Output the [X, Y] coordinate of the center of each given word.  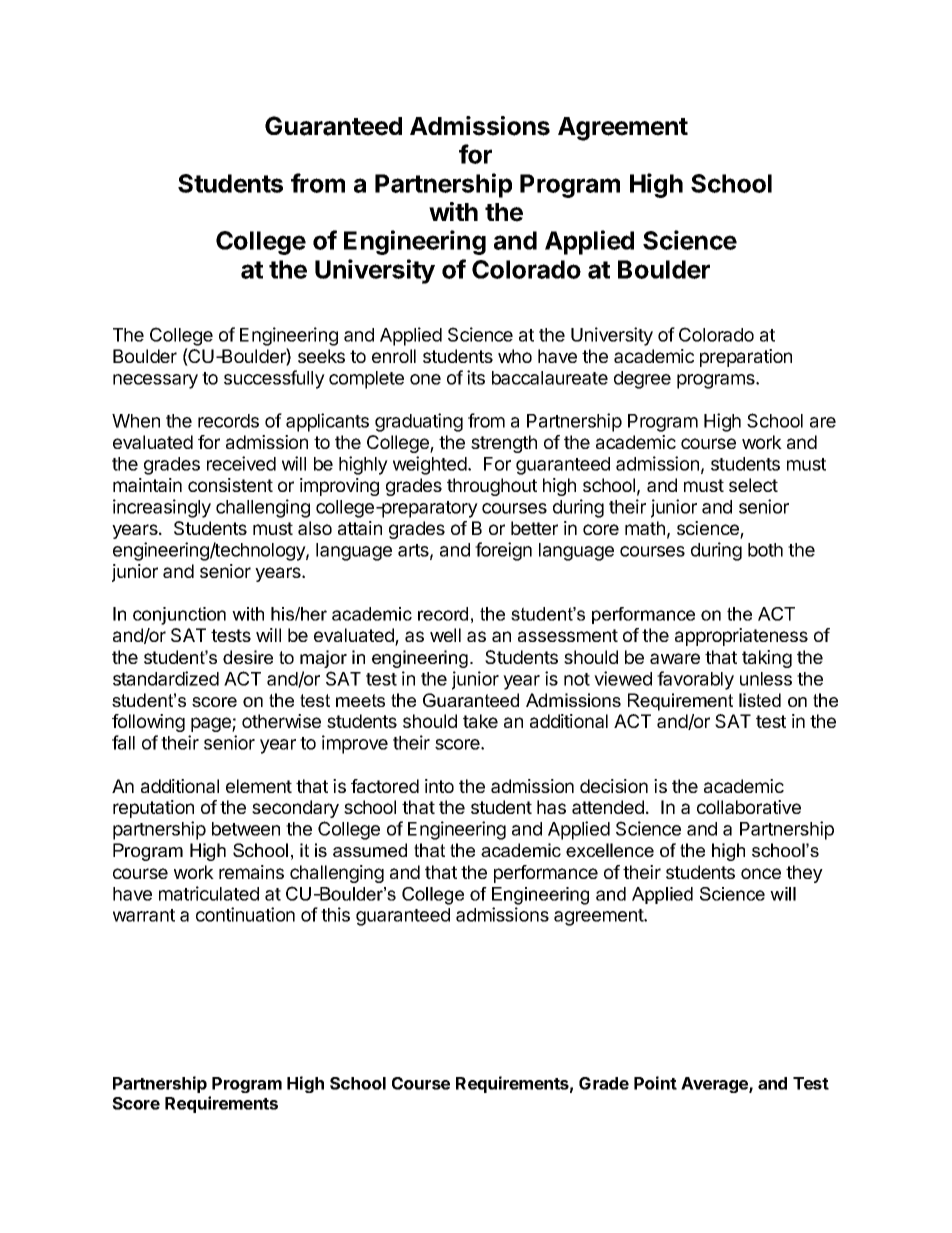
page [212, 724]
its [476, 377]
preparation [746, 358]
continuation [245, 914]
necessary [155, 381]
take [480, 721]
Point [655, 1083]
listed [760, 700]
